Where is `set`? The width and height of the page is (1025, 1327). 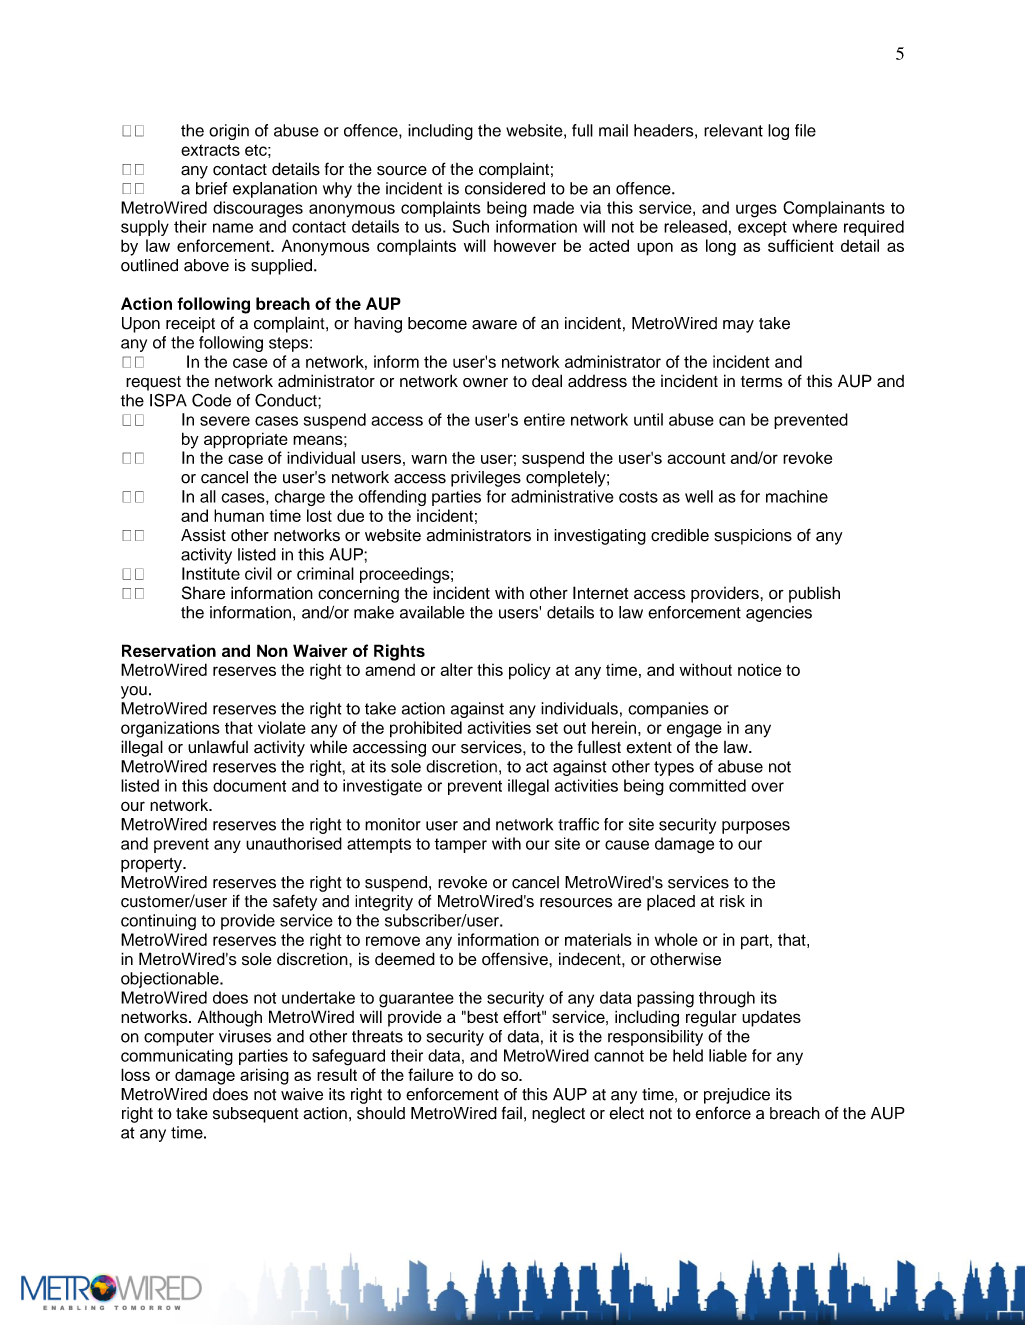
set is located at coordinates (547, 728).
